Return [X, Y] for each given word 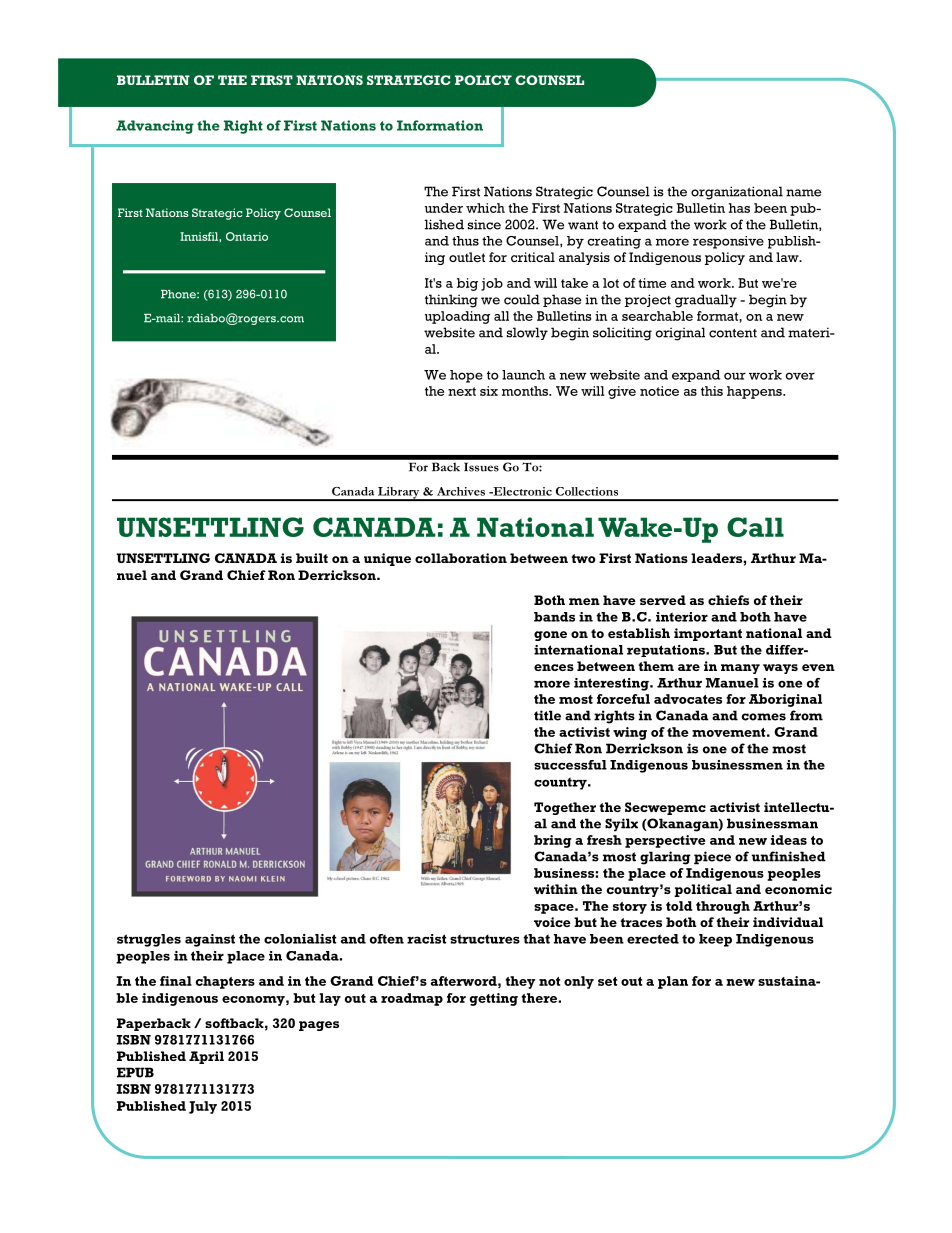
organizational [737, 193]
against [210, 940]
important [708, 634]
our [735, 376]
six [489, 391]
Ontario [247, 236]
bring [553, 841]
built [312, 558]
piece [712, 858]
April [206, 1057]
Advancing [155, 127]
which [485, 208]
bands [554, 617]
